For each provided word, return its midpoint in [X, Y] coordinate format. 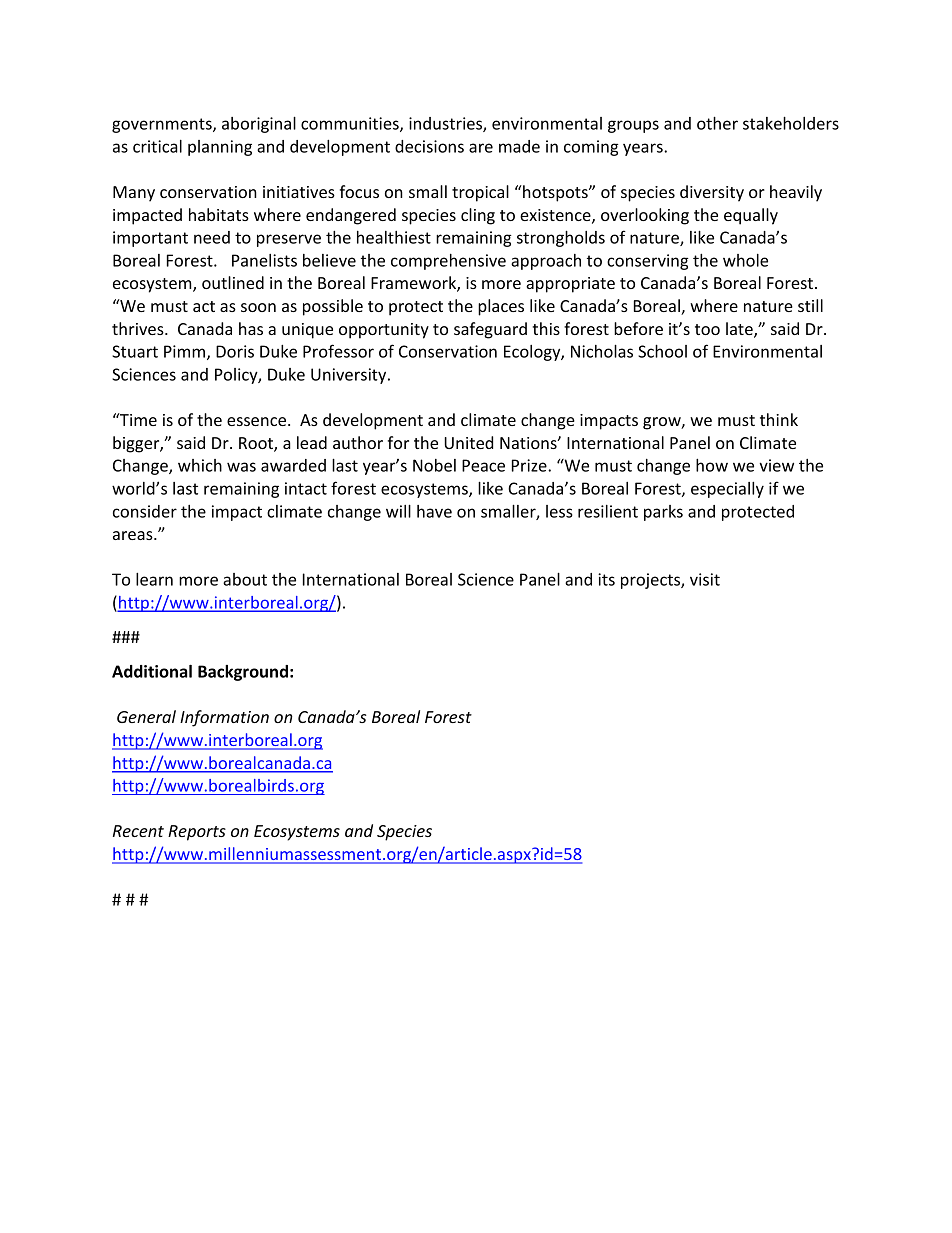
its [606, 579]
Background [243, 673]
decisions [429, 146]
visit [705, 579]
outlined [233, 282]
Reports [197, 833]
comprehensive [448, 262]
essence [256, 421]
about [245, 579]
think [779, 419]
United [468, 442]
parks [663, 513]
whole [745, 260]
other [717, 123]
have [434, 511]
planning [220, 148]
